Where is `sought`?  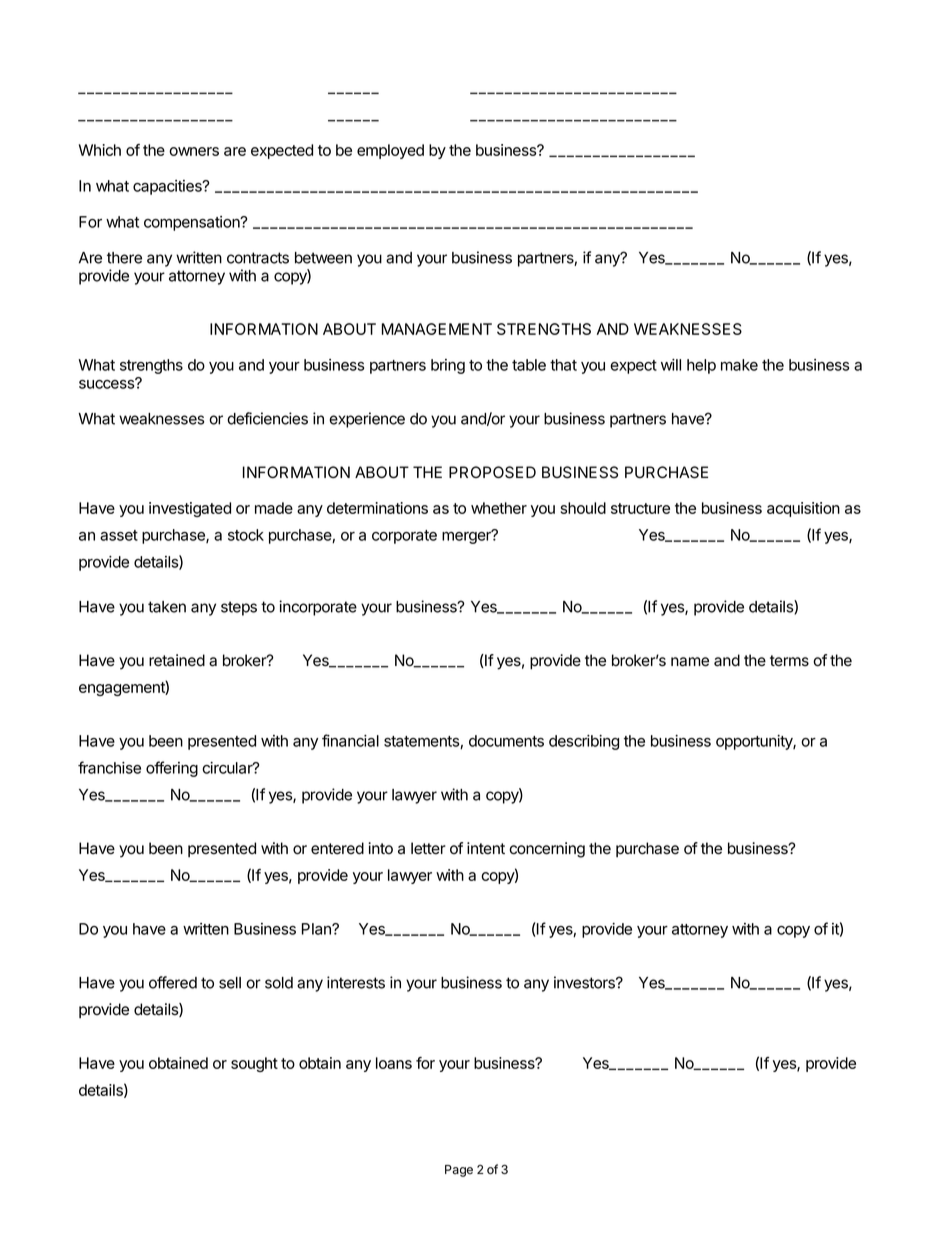
sought is located at coordinates (254, 1064).
